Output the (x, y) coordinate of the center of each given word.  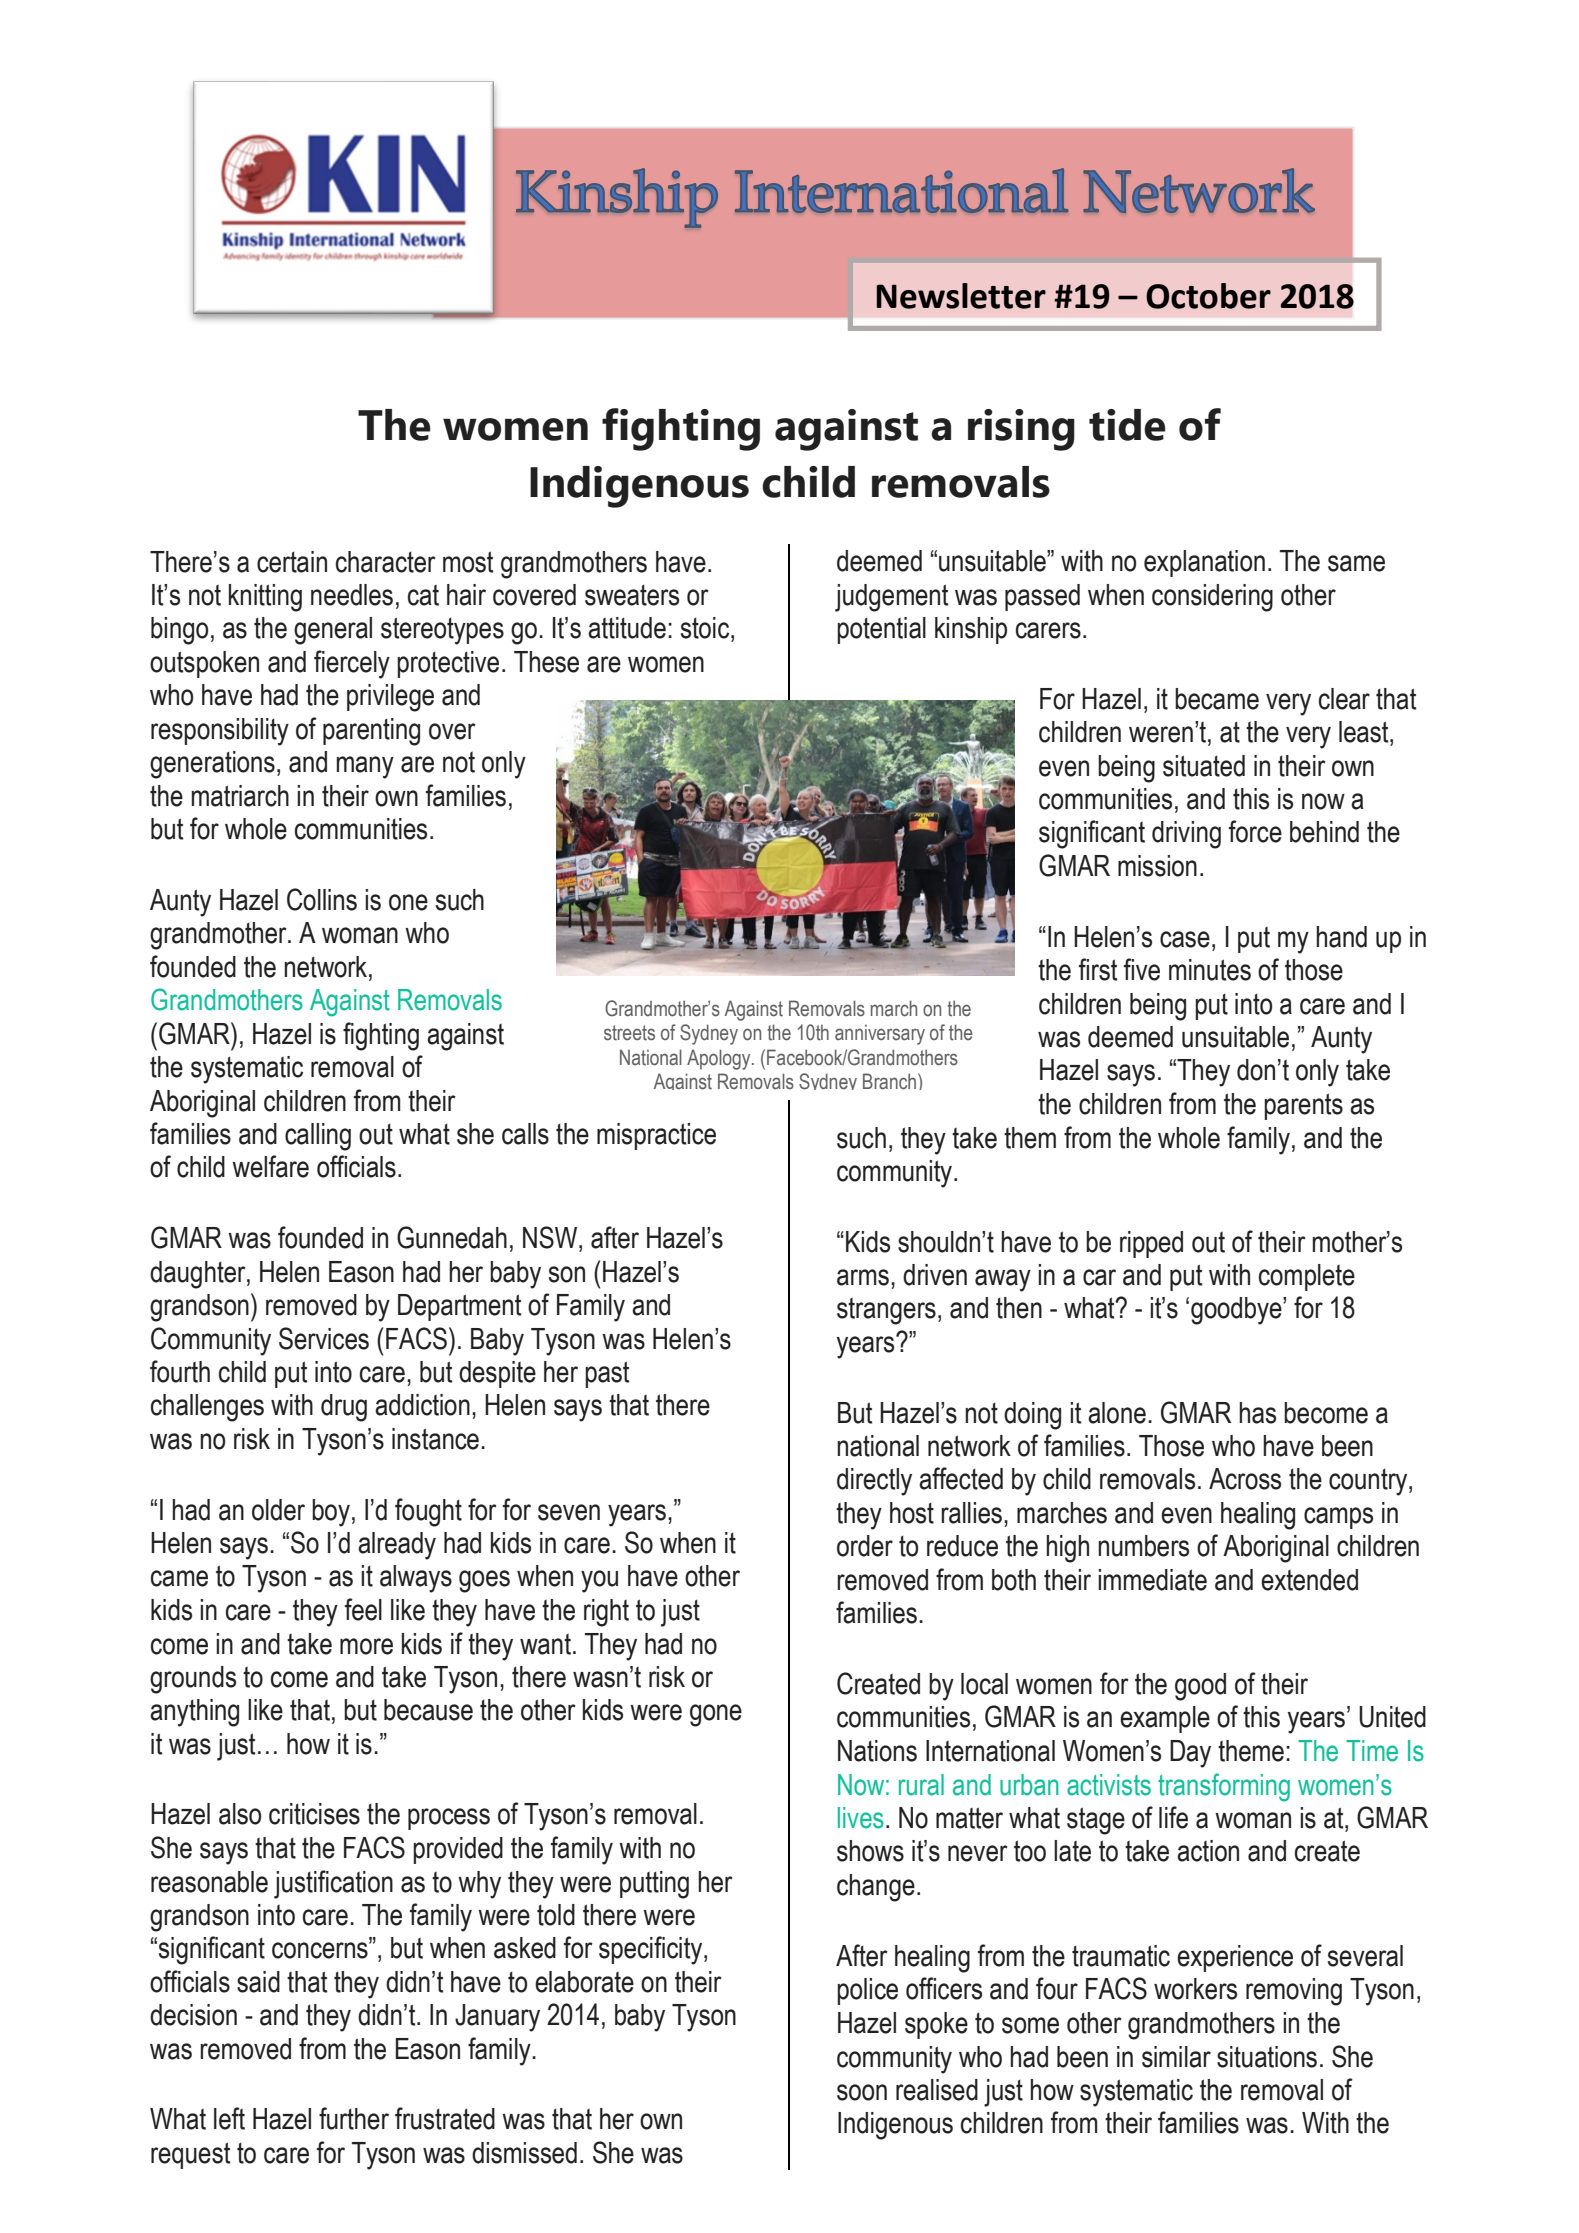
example (1165, 1719)
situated (1204, 766)
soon (862, 2092)
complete (1307, 1277)
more (366, 1646)
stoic (706, 628)
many (365, 767)
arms (863, 1277)
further (354, 2118)
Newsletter (961, 296)
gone (716, 1715)
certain (292, 562)
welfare (270, 1166)
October (1208, 296)
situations (1267, 2057)
